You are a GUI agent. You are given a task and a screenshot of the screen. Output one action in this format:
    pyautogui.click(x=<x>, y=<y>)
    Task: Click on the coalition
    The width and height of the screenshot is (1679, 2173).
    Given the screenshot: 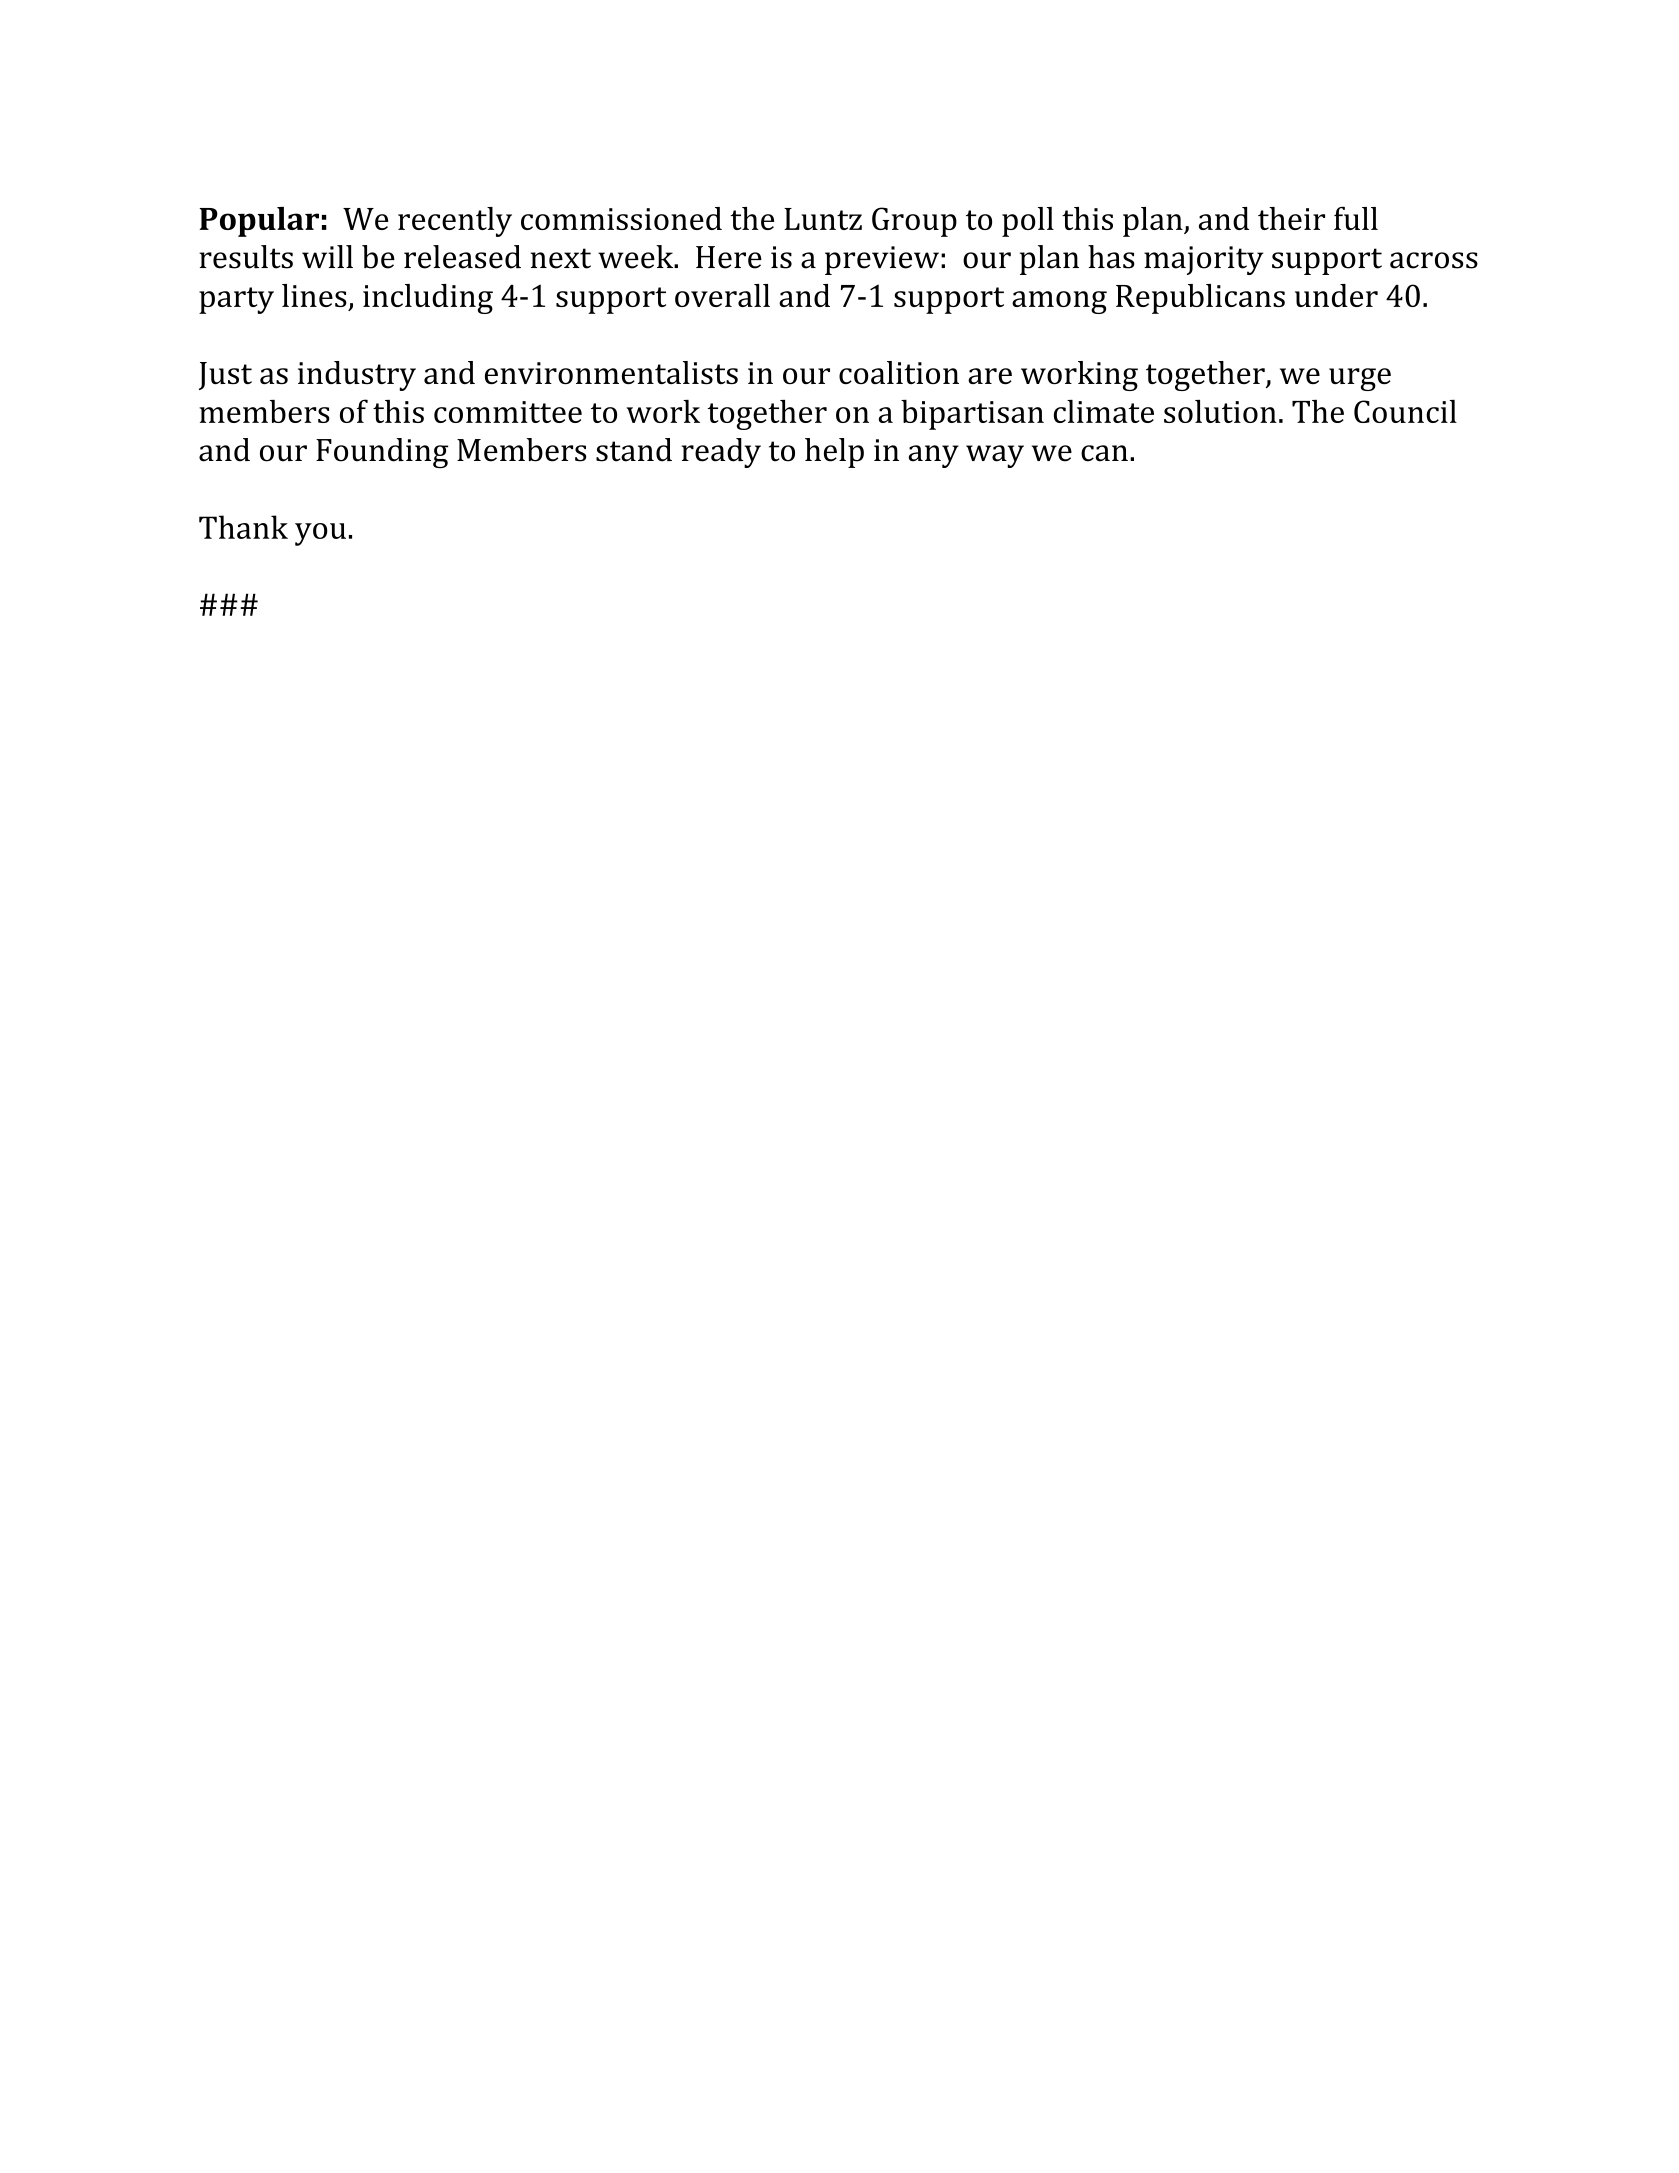 What is the action you would take?
    pyautogui.click(x=899, y=372)
